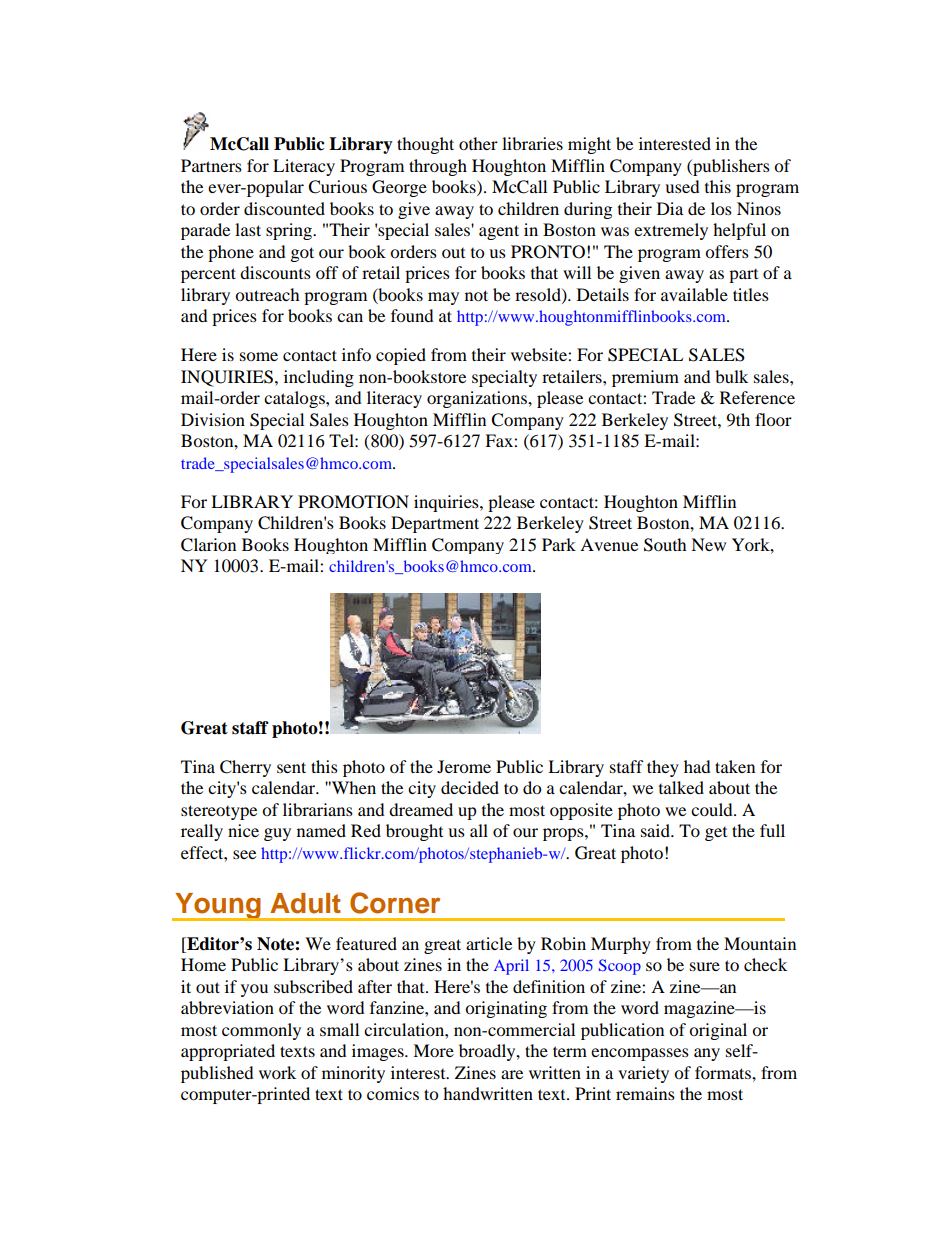  What do you see at coordinates (261, 1031) in the screenshot?
I see `commonly` at bounding box center [261, 1031].
